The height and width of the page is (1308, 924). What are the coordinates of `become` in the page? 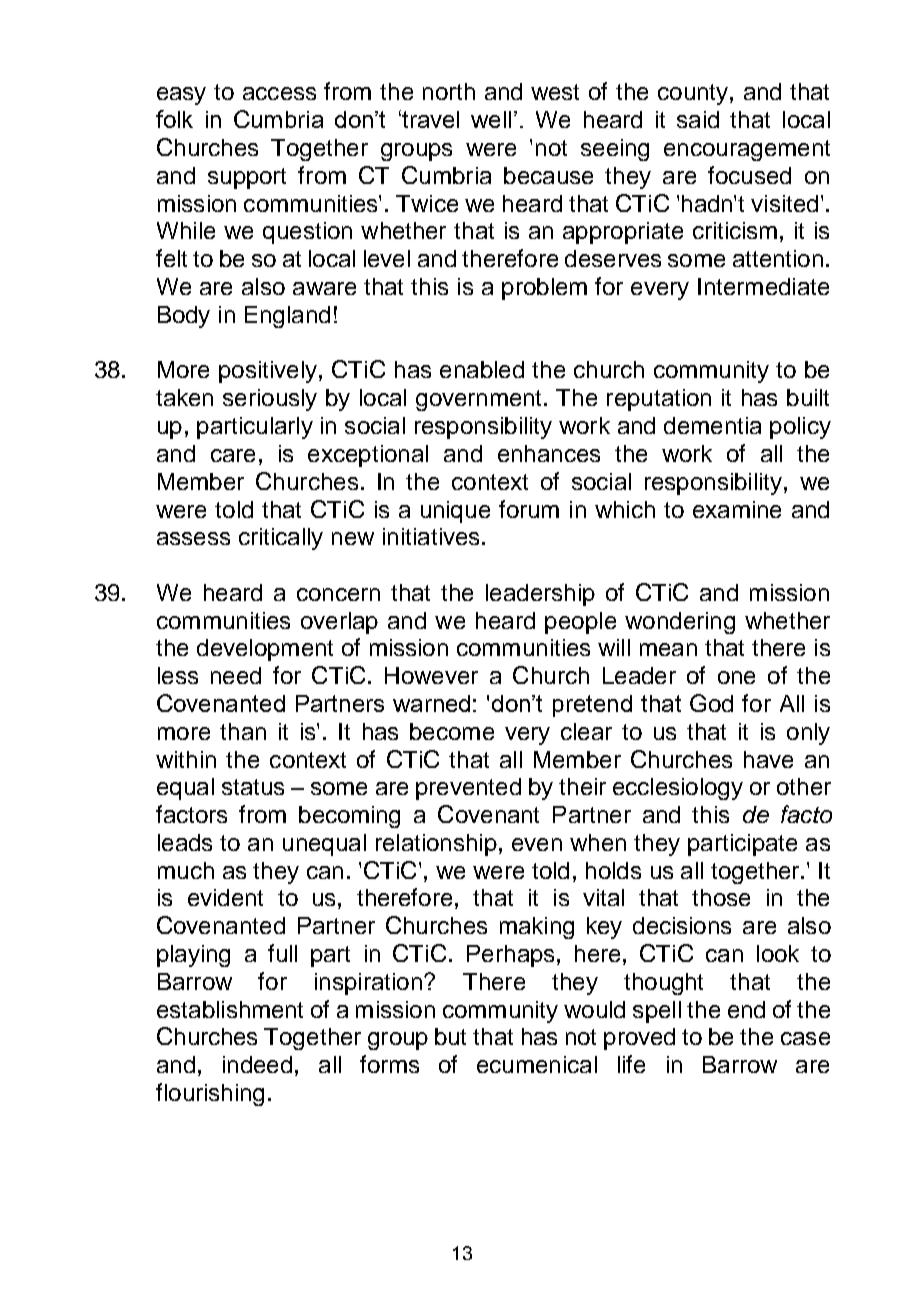 It's located at (452, 731).
